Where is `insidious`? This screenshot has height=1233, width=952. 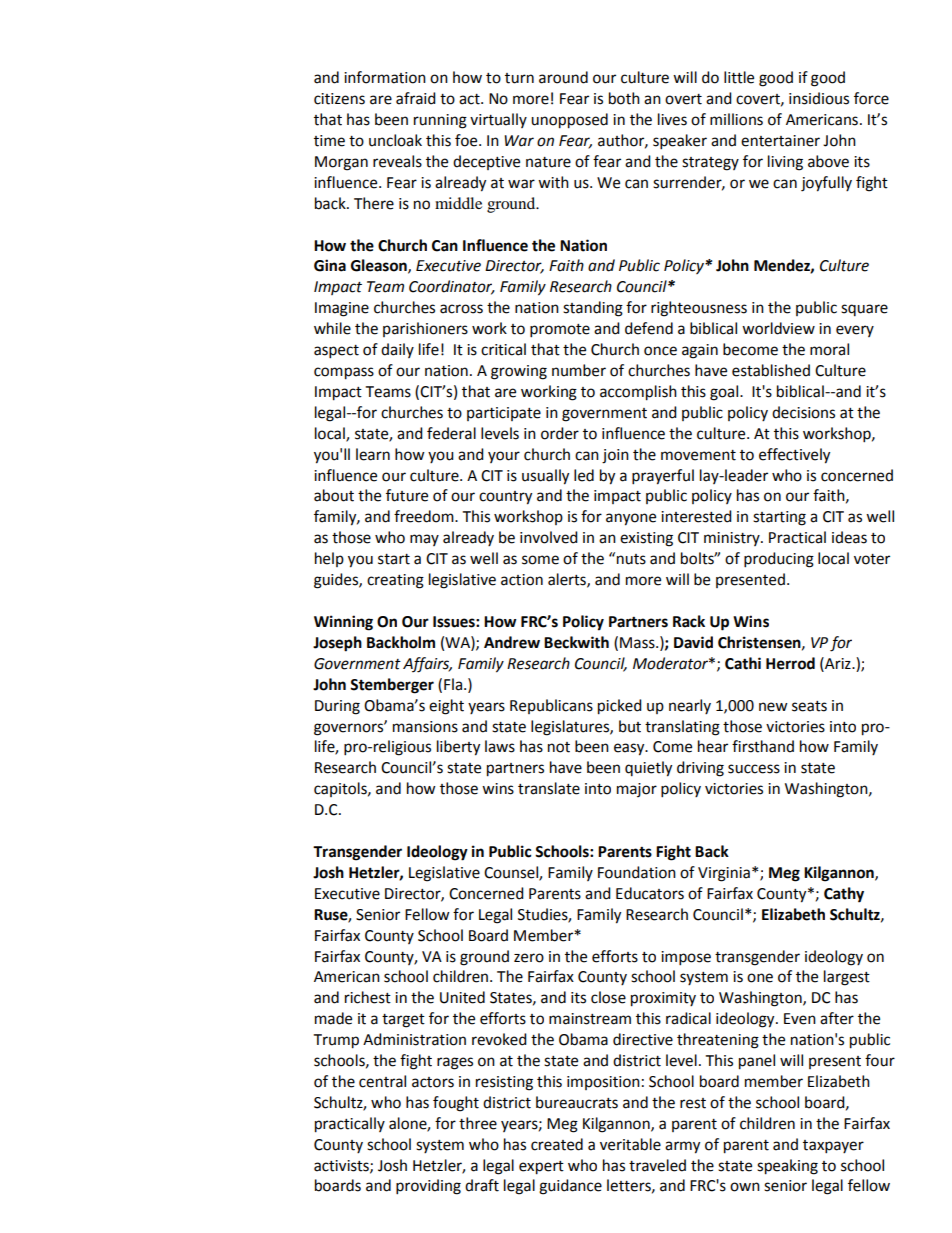
insidious is located at coordinates (819, 98).
